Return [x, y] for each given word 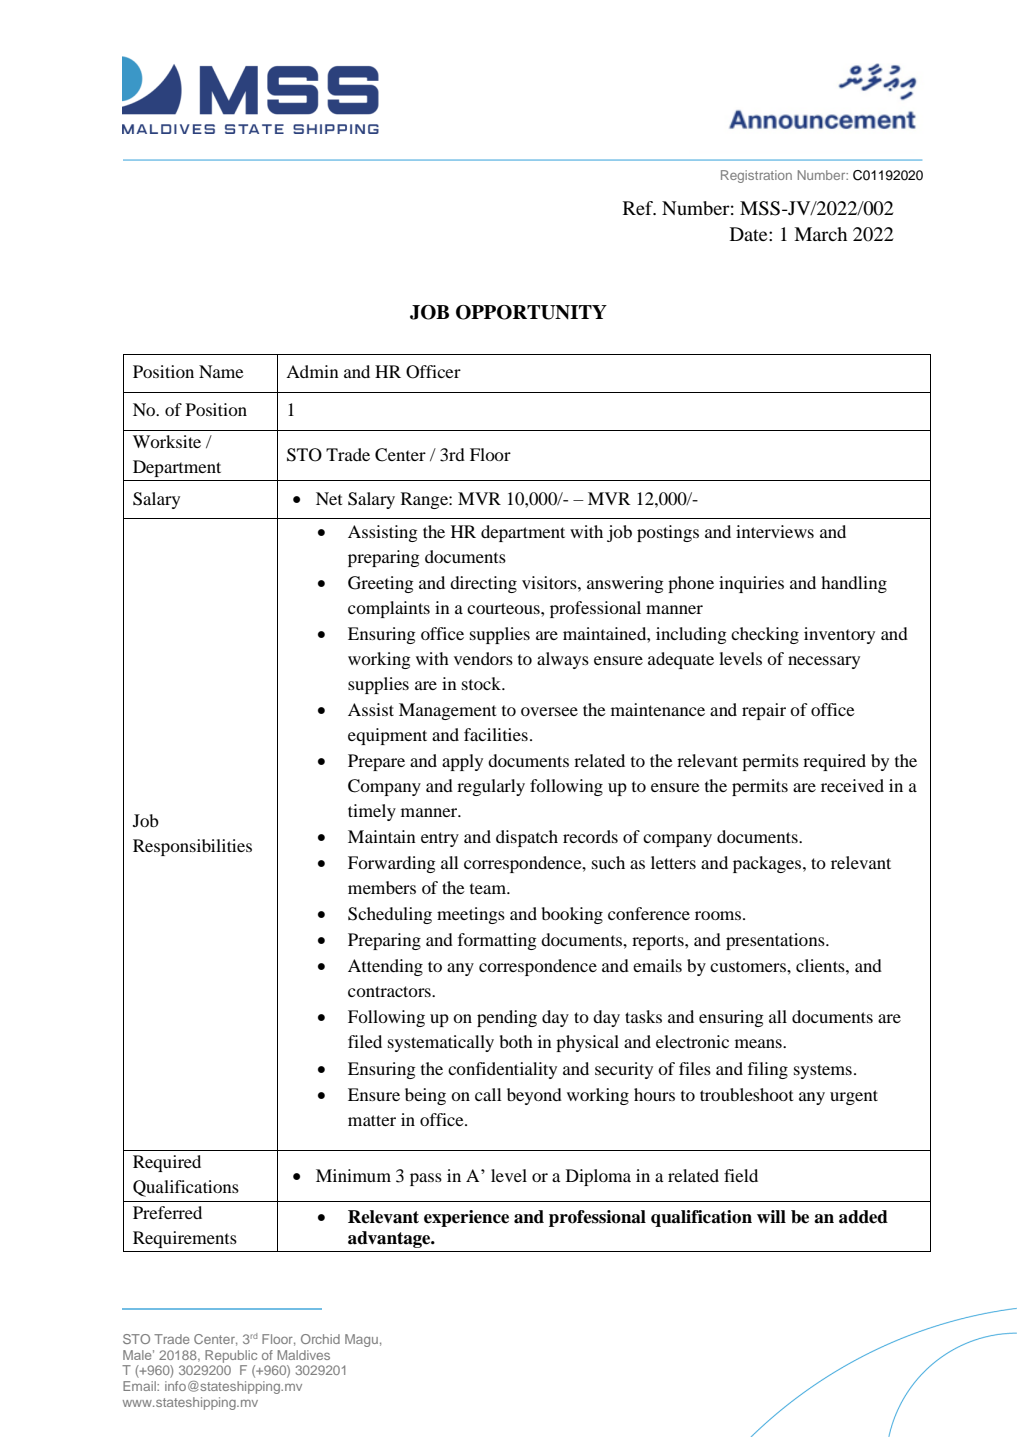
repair [764, 711]
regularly [491, 787]
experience [466, 1218]
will [771, 1216]
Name [221, 371]
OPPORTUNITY [531, 312]
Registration [756, 176]
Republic [231, 1356]
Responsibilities [192, 847]
